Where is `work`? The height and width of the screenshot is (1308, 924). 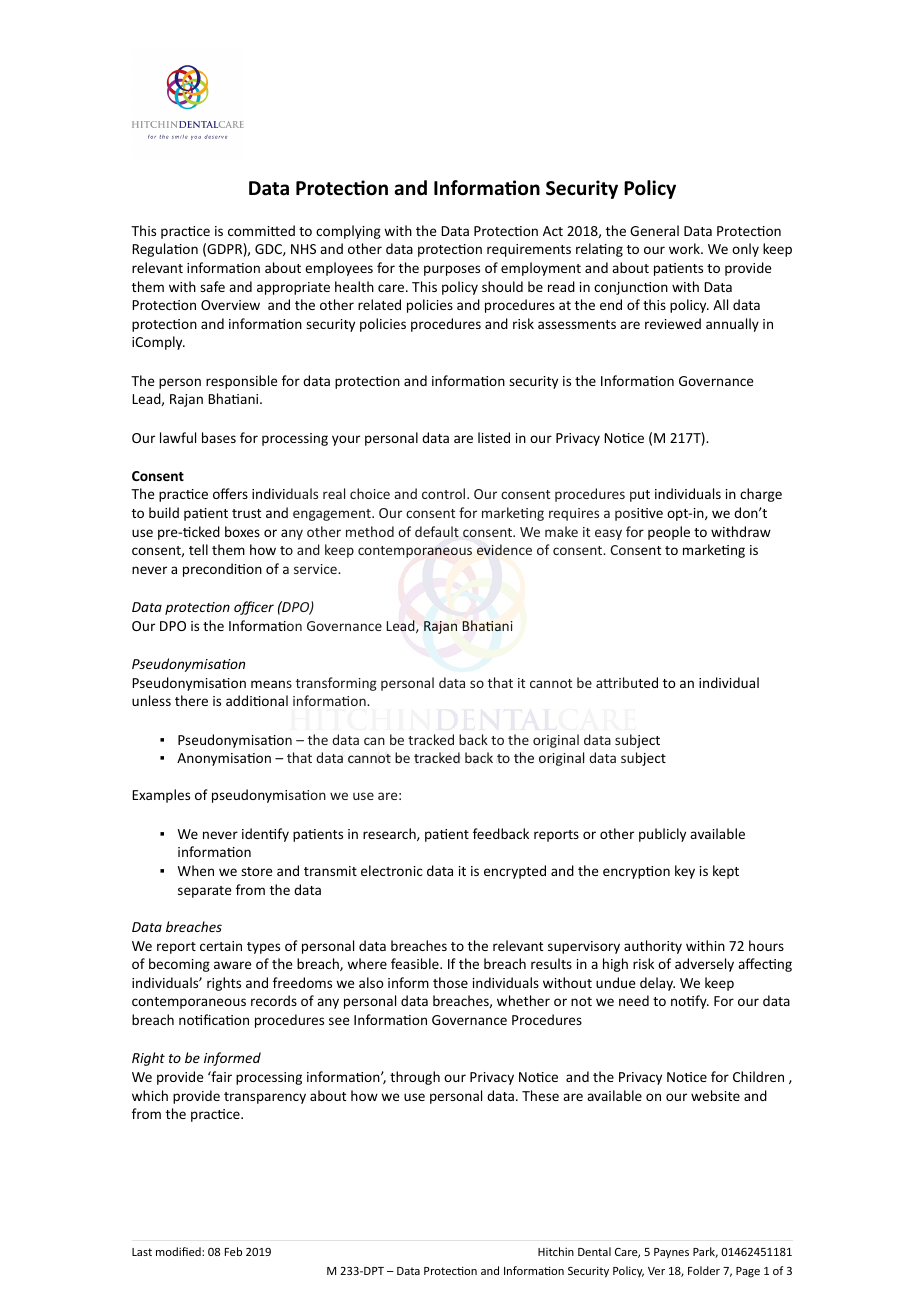 work is located at coordinates (685, 248).
